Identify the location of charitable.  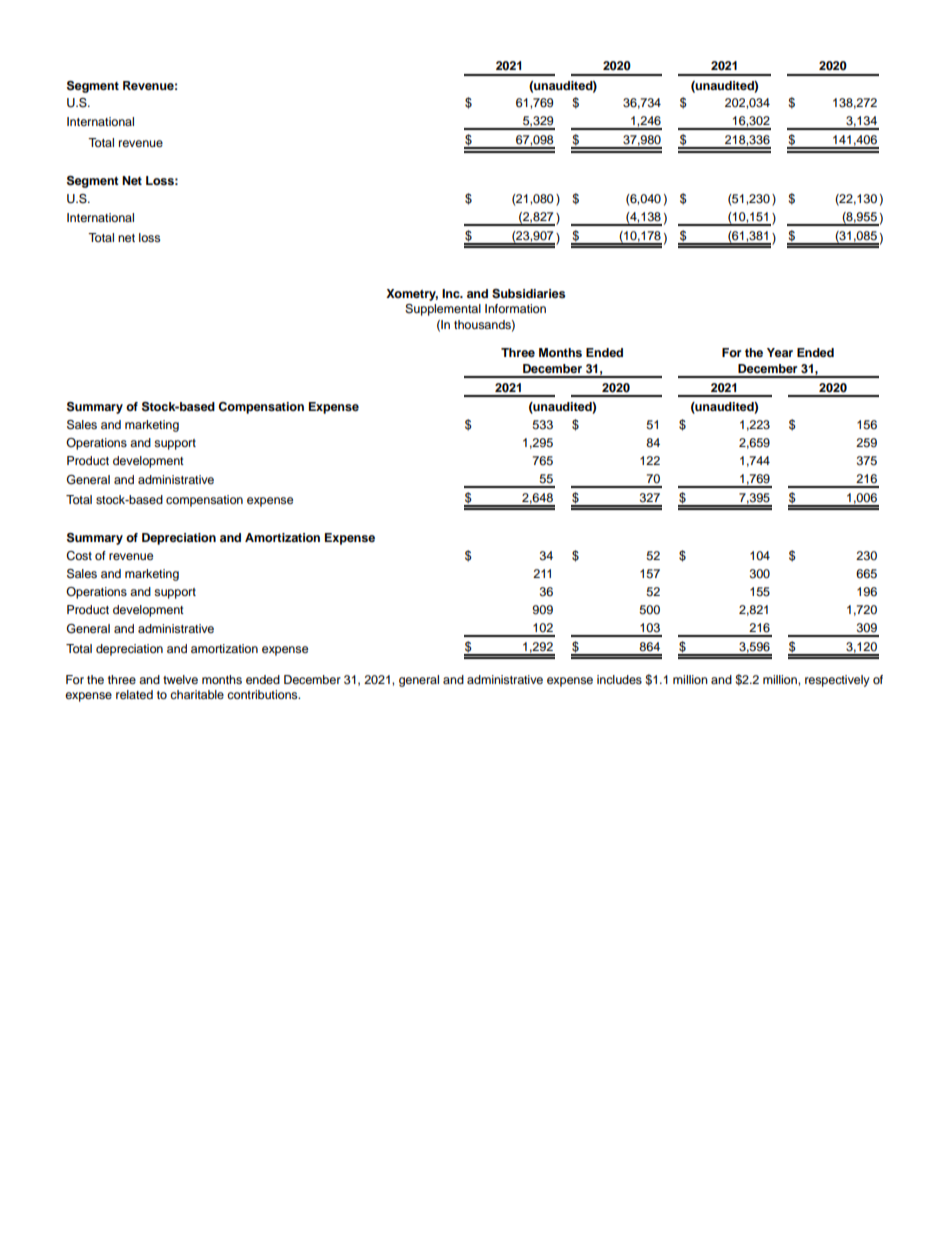
(197, 694).
